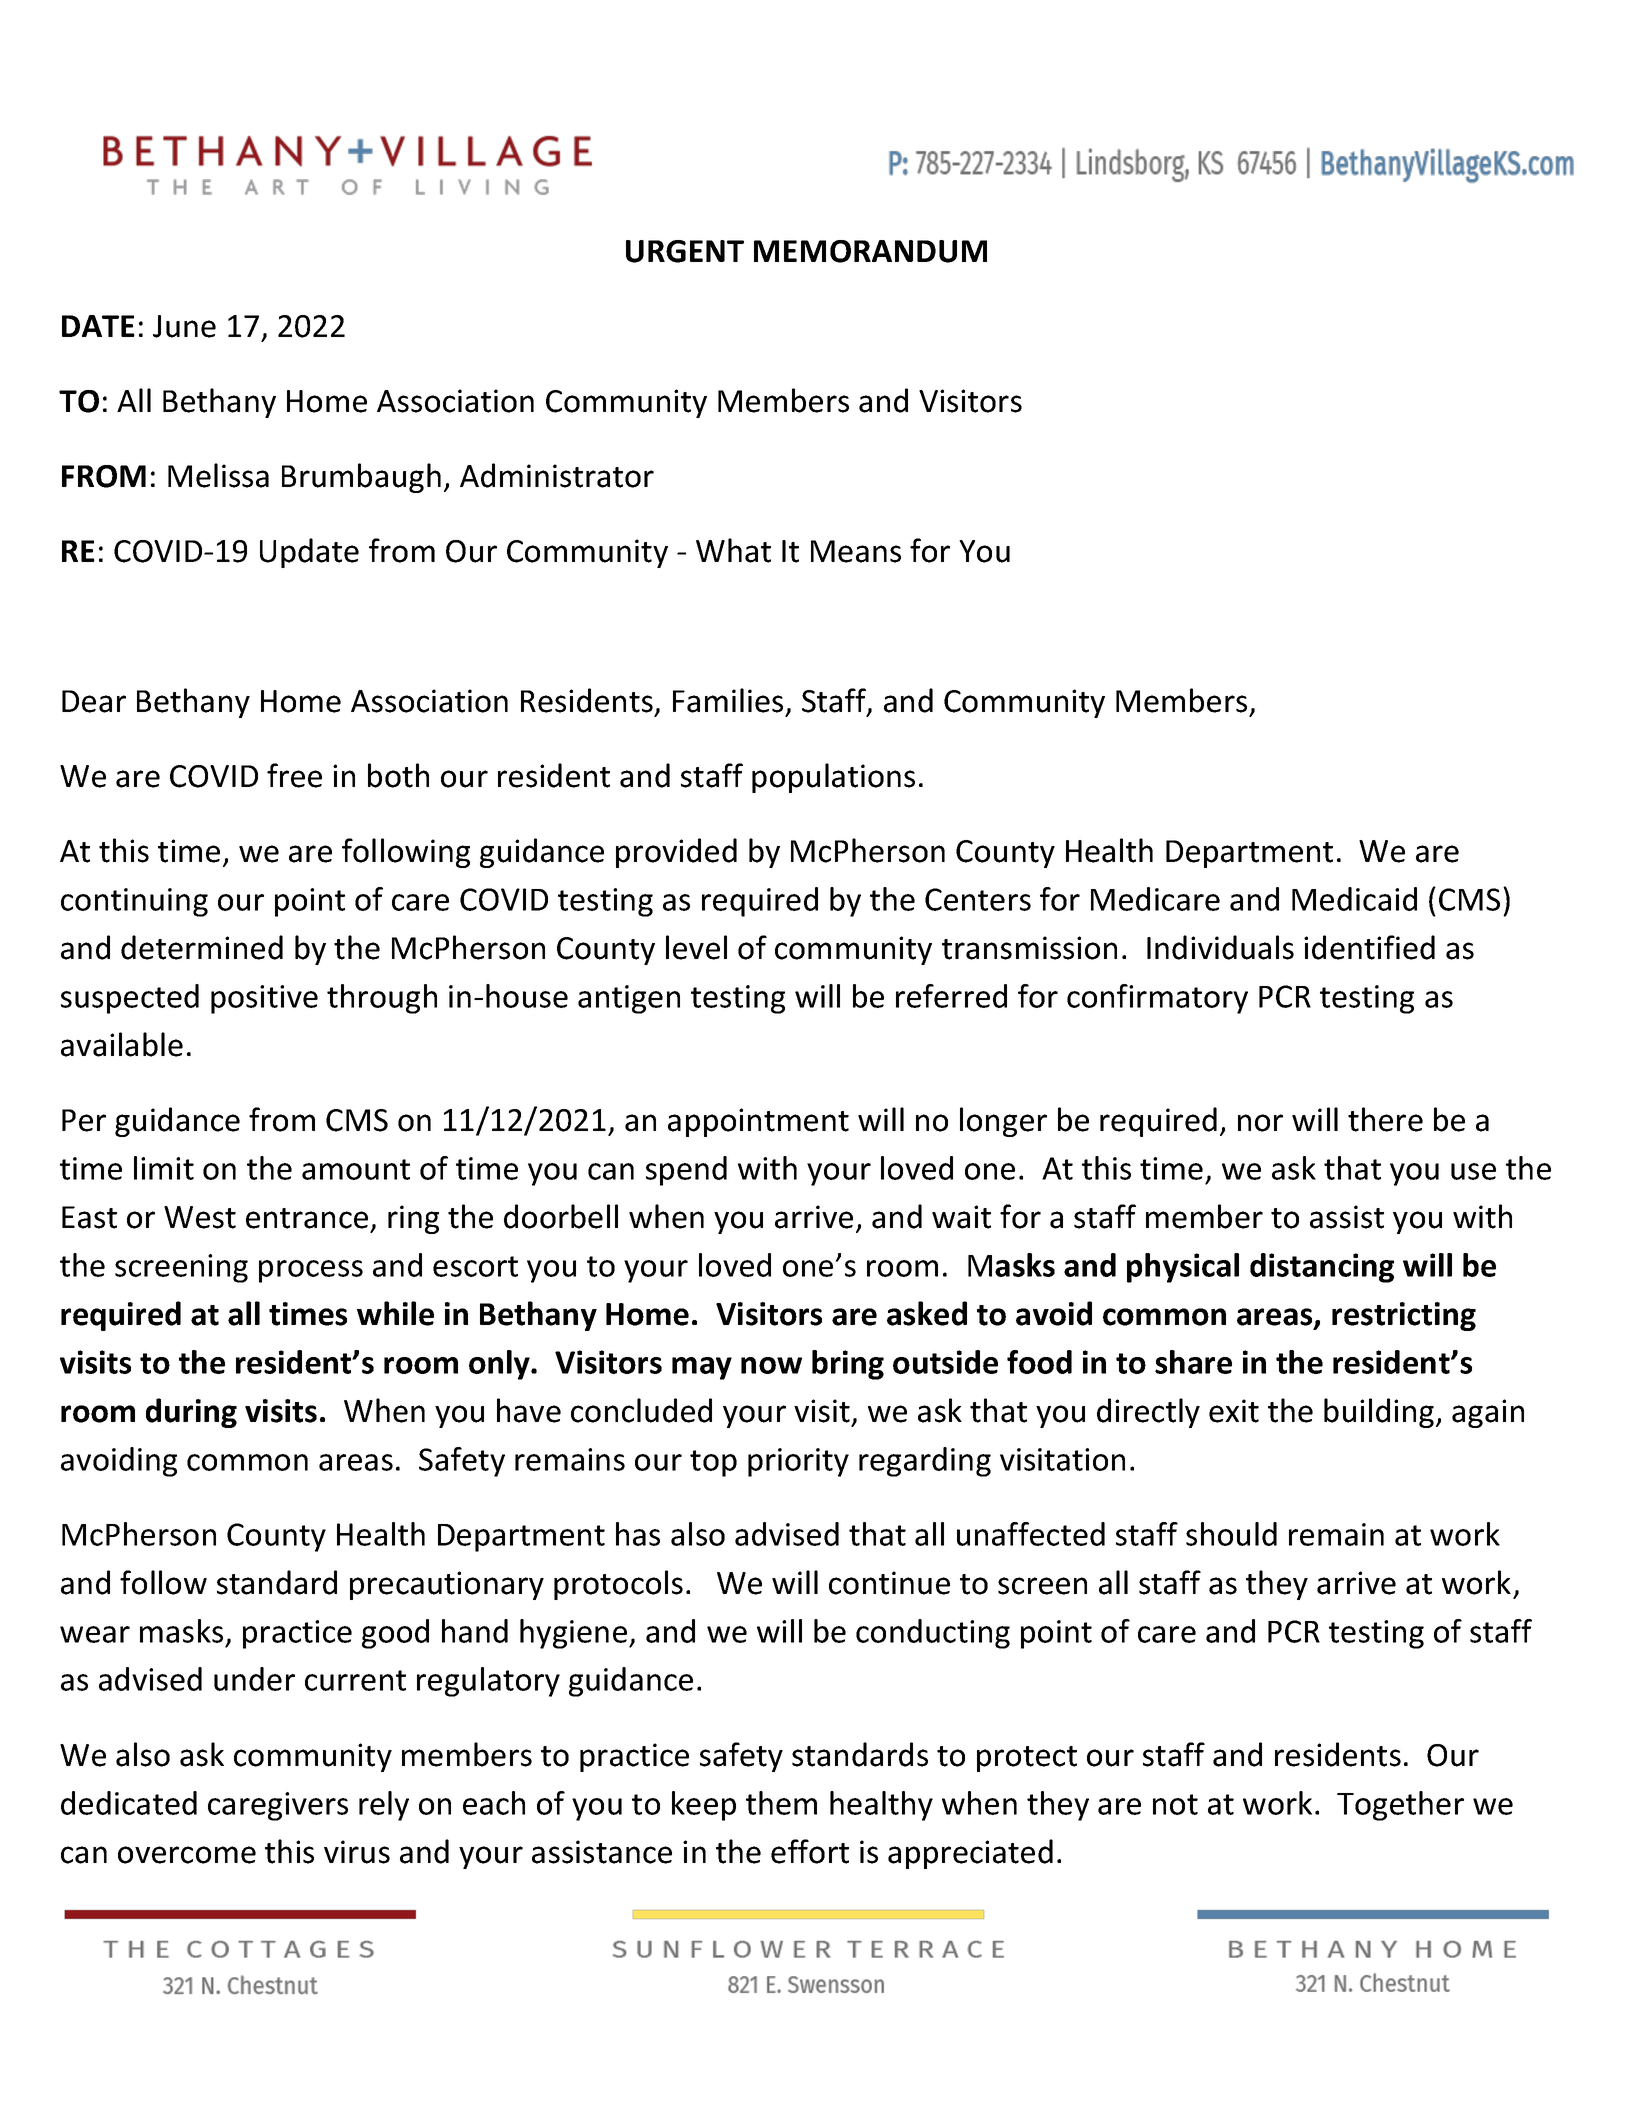  Describe the element at coordinates (187, 1855) in the screenshot. I see `overcome` at that location.
